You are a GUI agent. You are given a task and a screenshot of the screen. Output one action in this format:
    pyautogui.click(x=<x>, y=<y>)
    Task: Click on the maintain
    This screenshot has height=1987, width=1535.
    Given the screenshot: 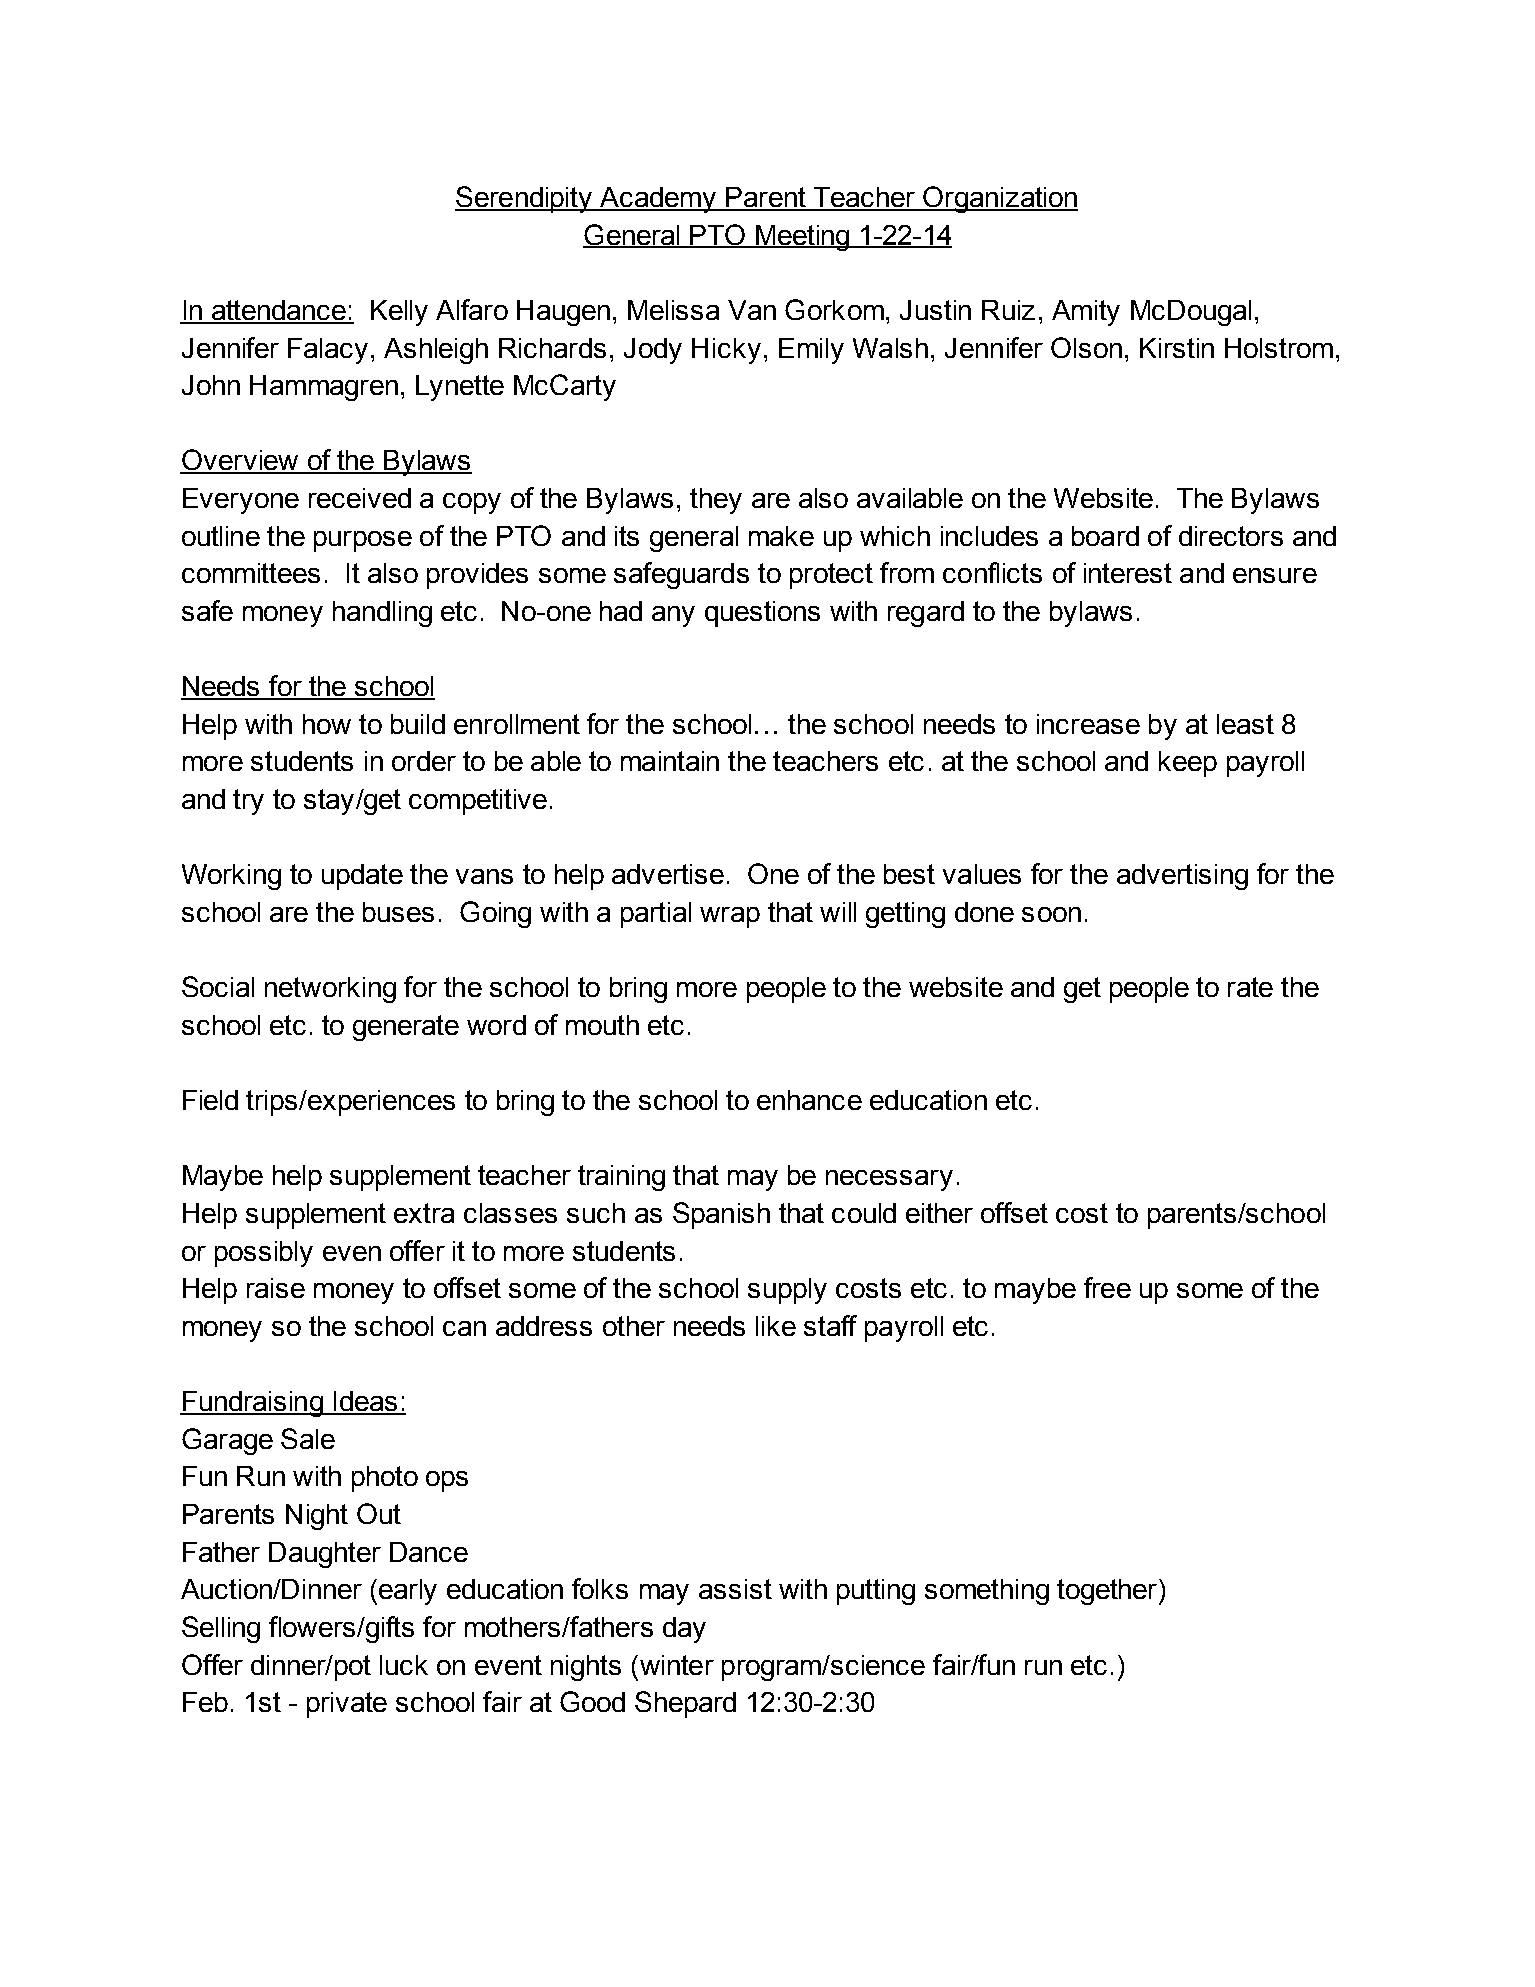 What is the action you would take?
    pyautogui.click(x=670, y=761)
